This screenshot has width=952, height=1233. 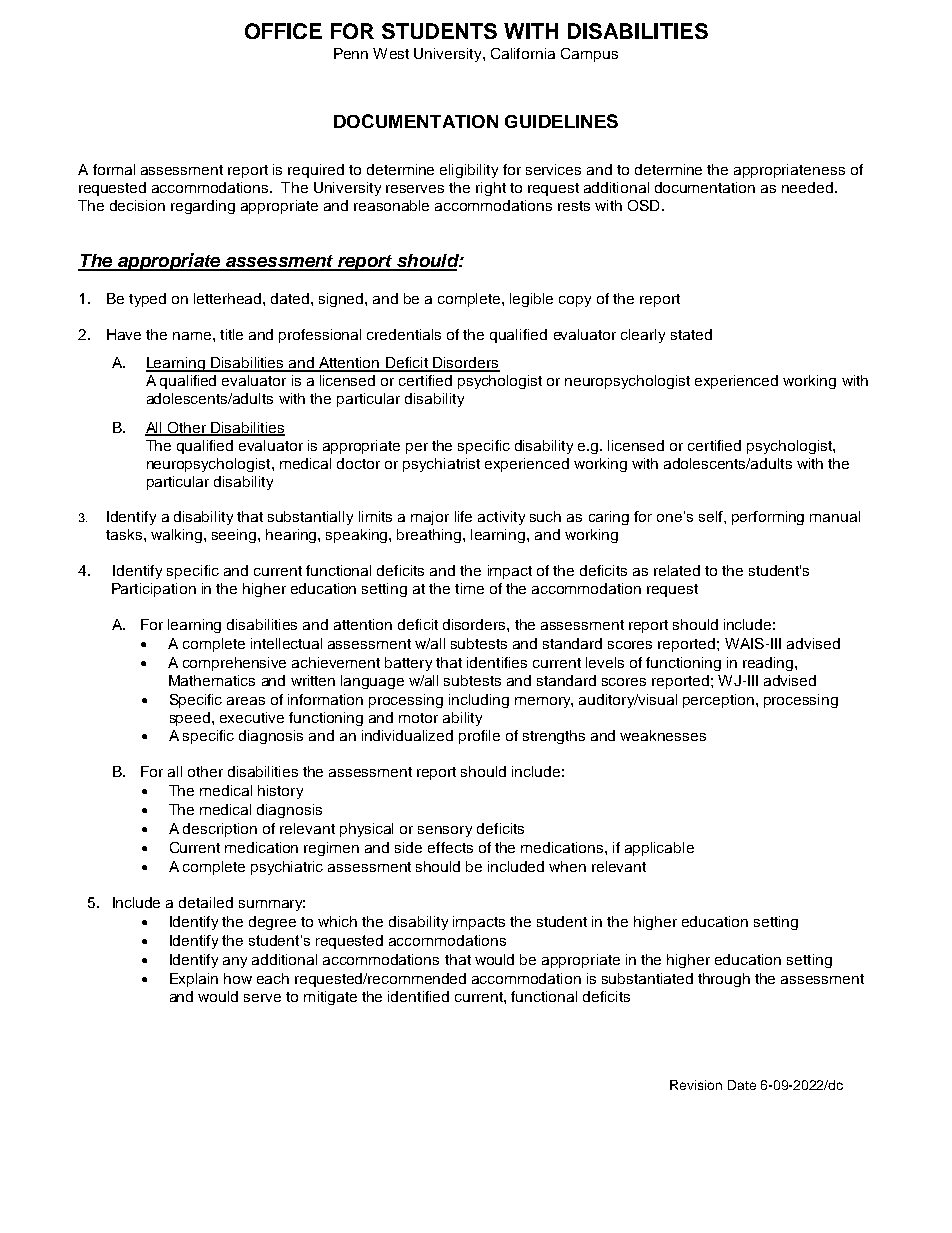 I want to click on walking, so click(x=178, y=536).
